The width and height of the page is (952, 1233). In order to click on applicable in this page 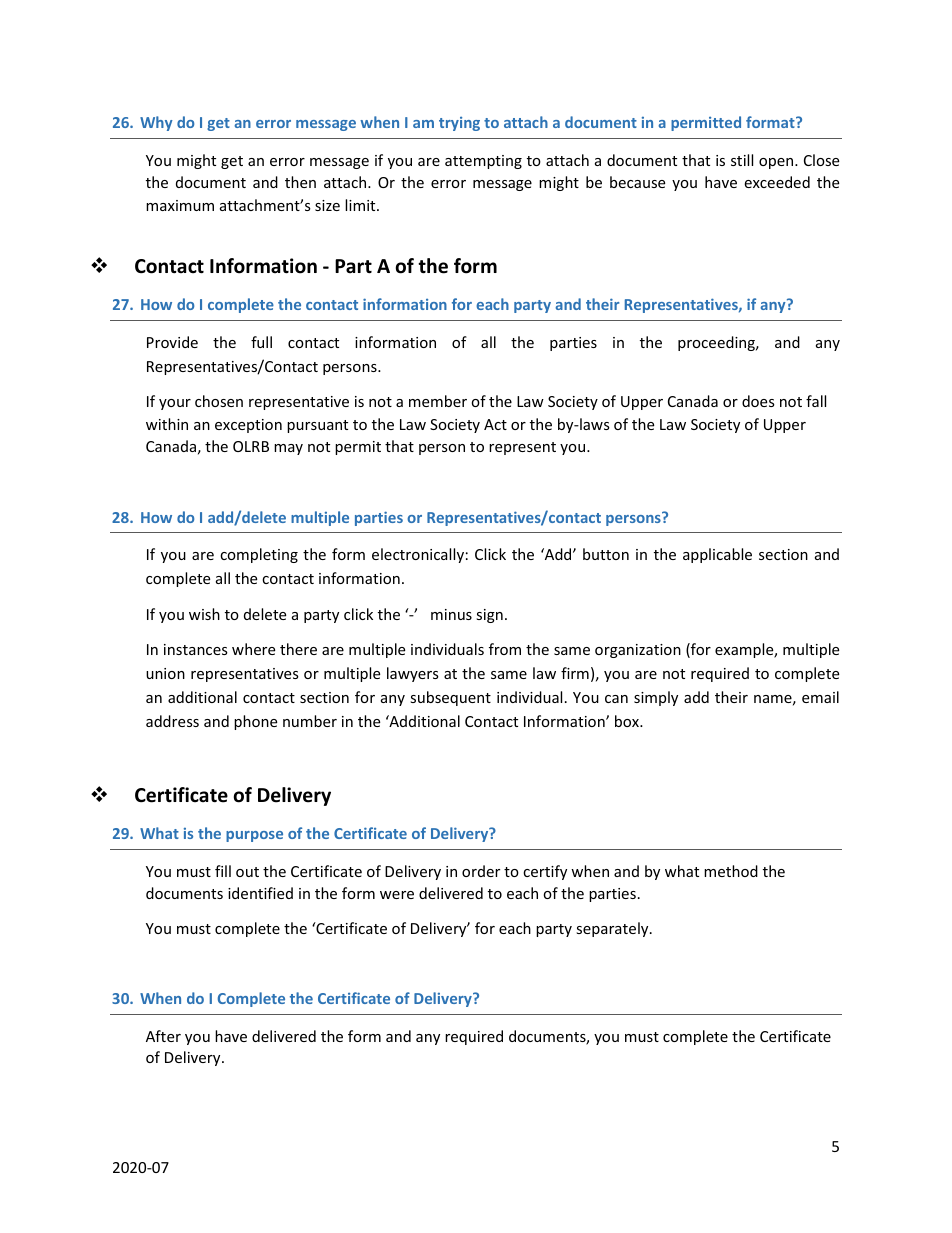, I will do `click(717, 555)`.
